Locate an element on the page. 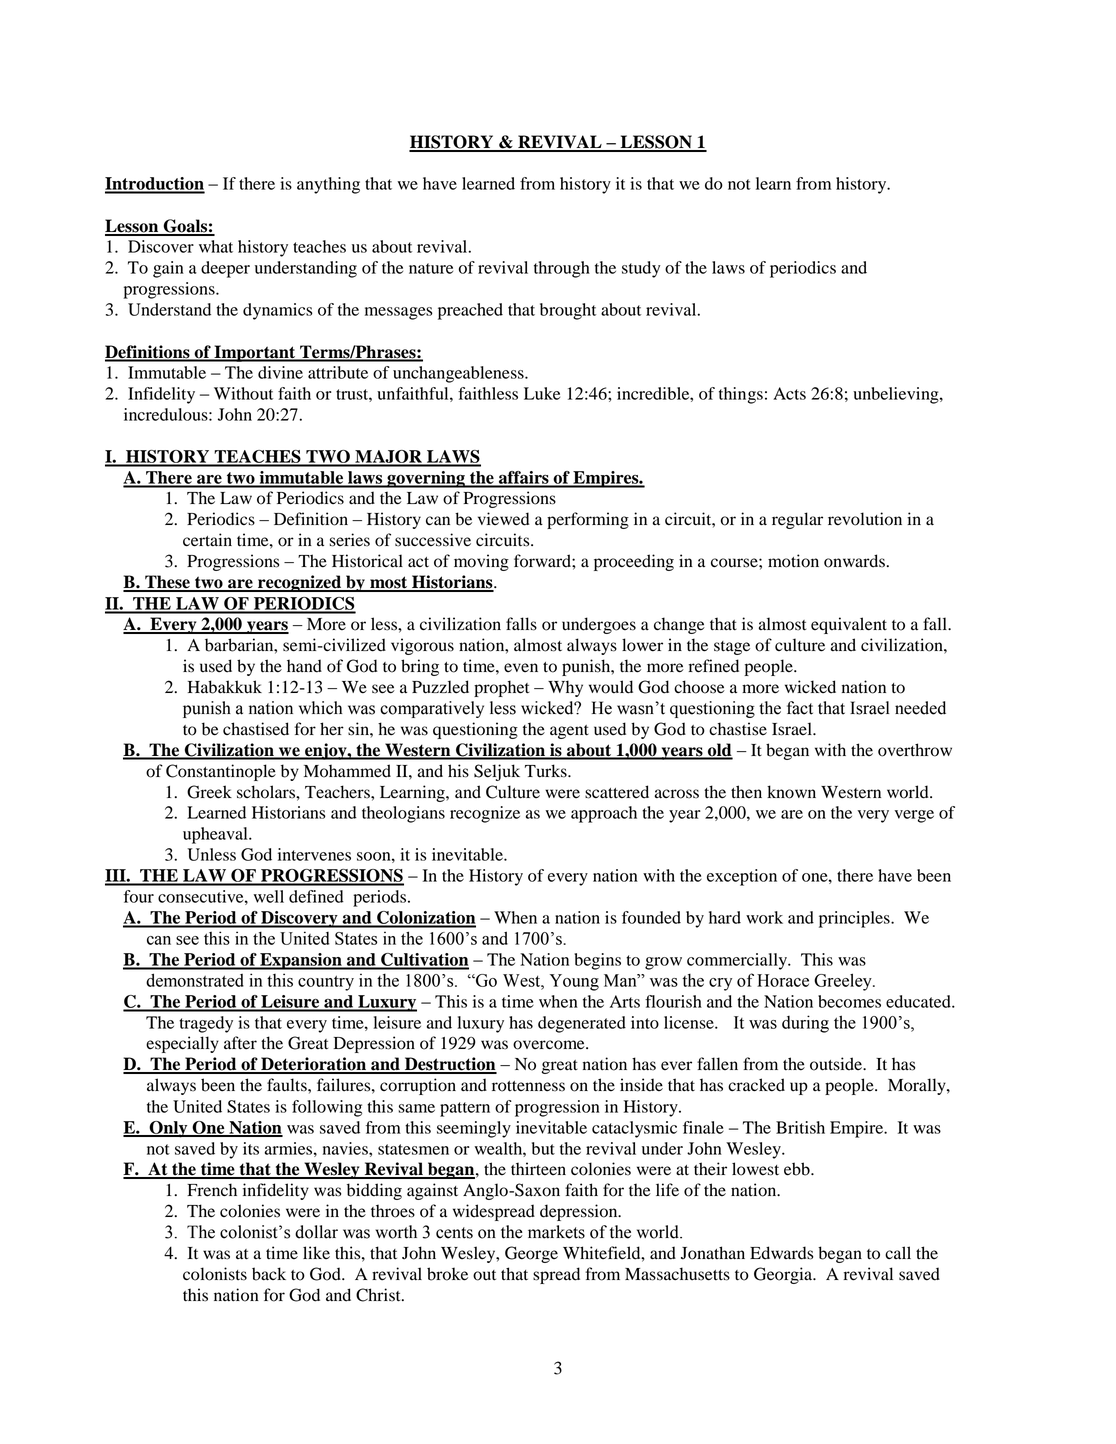 The height and width of the document is (1444, 1116). agent is located at coordinates (569, 732).
